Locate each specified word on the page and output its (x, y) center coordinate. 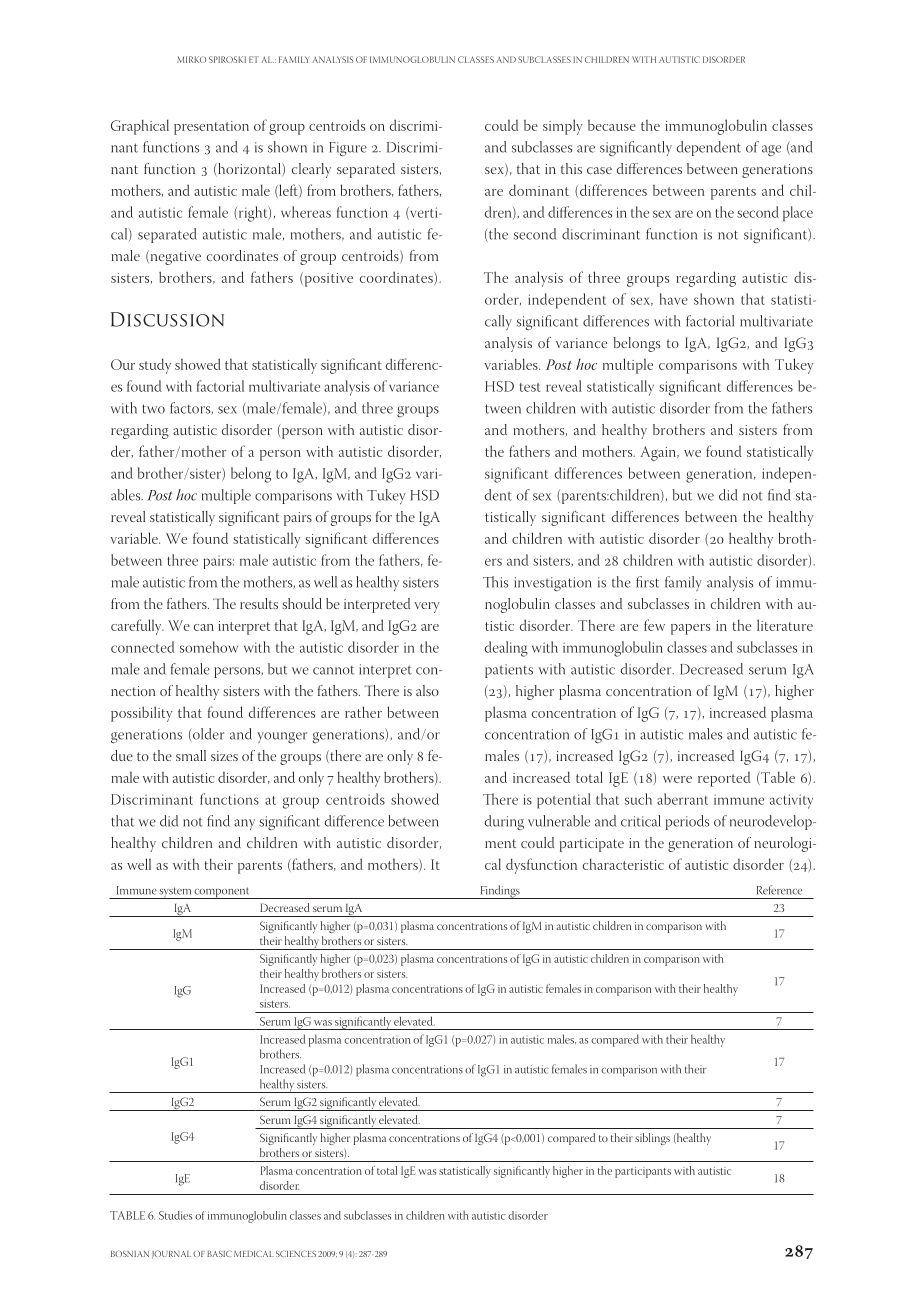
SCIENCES (296, 1253)
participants (643, 1172)
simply (562, 127)
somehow (209, 647)
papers (690, 629)
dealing (506, 649)
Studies (175, 1215)
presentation (211, 128)
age (771, 151)
